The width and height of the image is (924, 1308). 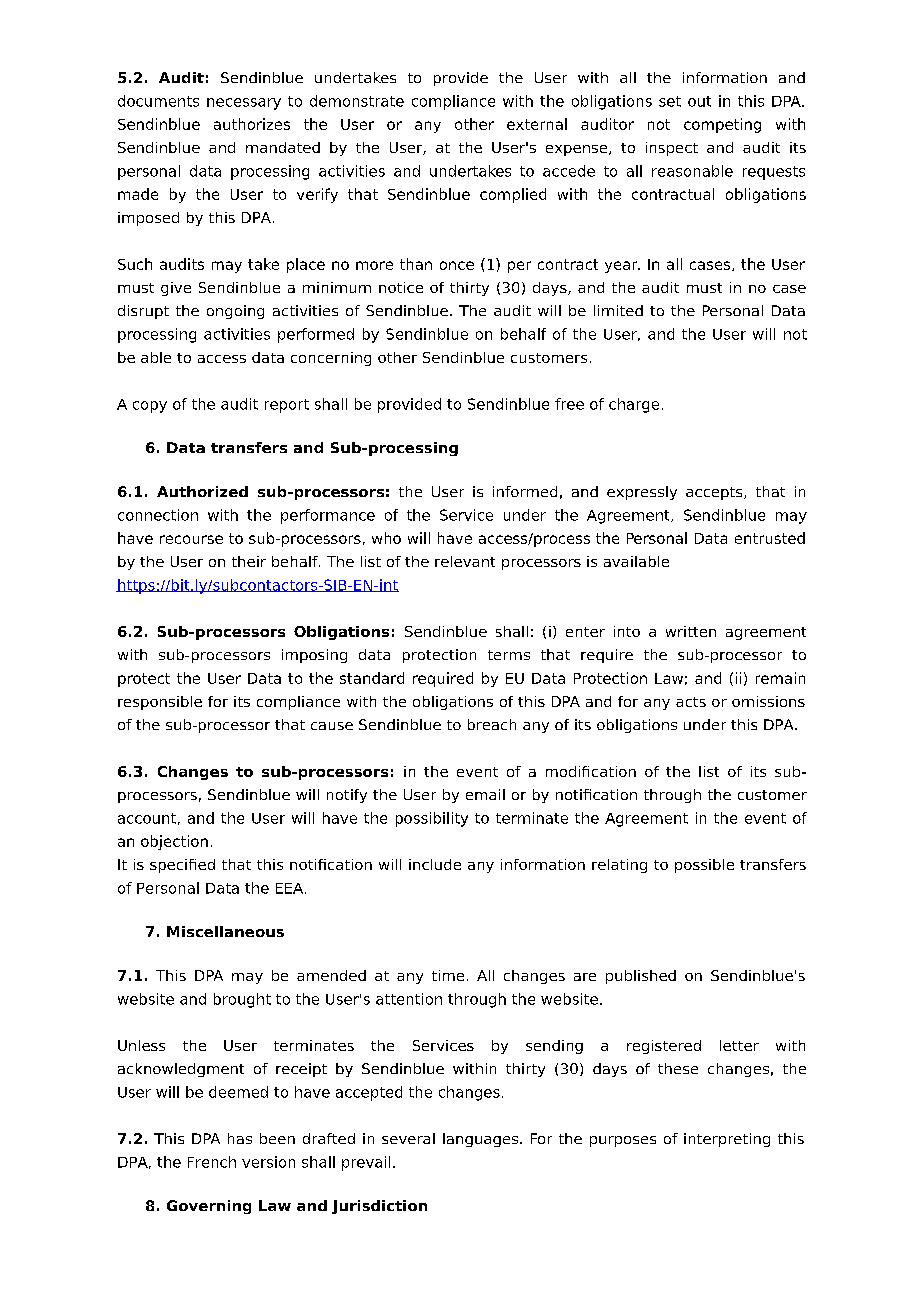 I want to click on written, so click(x=691, y=631).
